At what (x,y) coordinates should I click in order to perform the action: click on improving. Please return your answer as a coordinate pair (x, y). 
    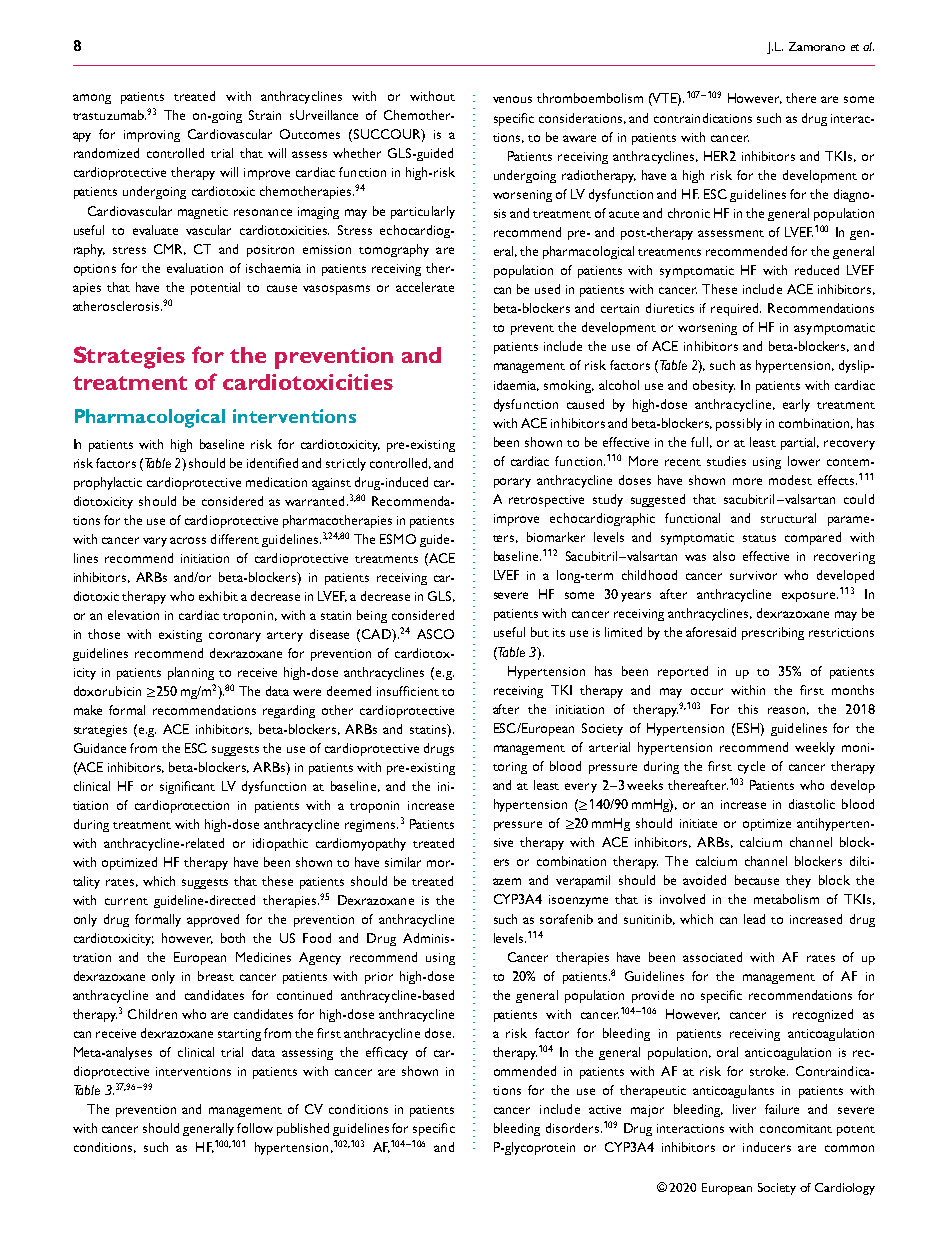
    Looking at the image, I should click on (152, 136).
